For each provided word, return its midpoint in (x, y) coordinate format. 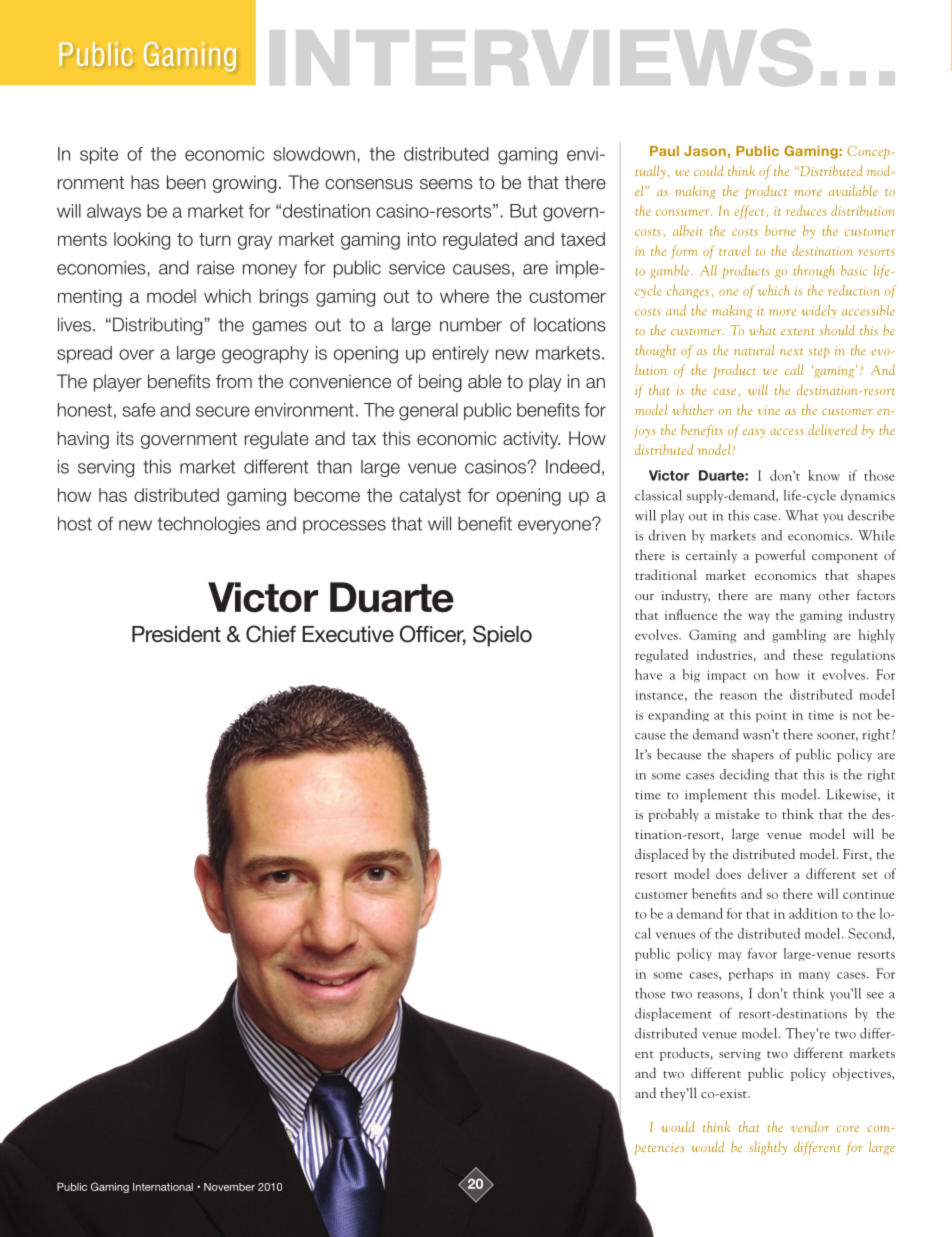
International (163, 1187)
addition (813, 913)
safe (138, 410)
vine (769, 410)
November (229, 1187)
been (186, 182)
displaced (661, 855)
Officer (433, 635)
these (808, 654)
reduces (806, 210)
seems (446, 184)
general (428, 412)
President (176, 634)
